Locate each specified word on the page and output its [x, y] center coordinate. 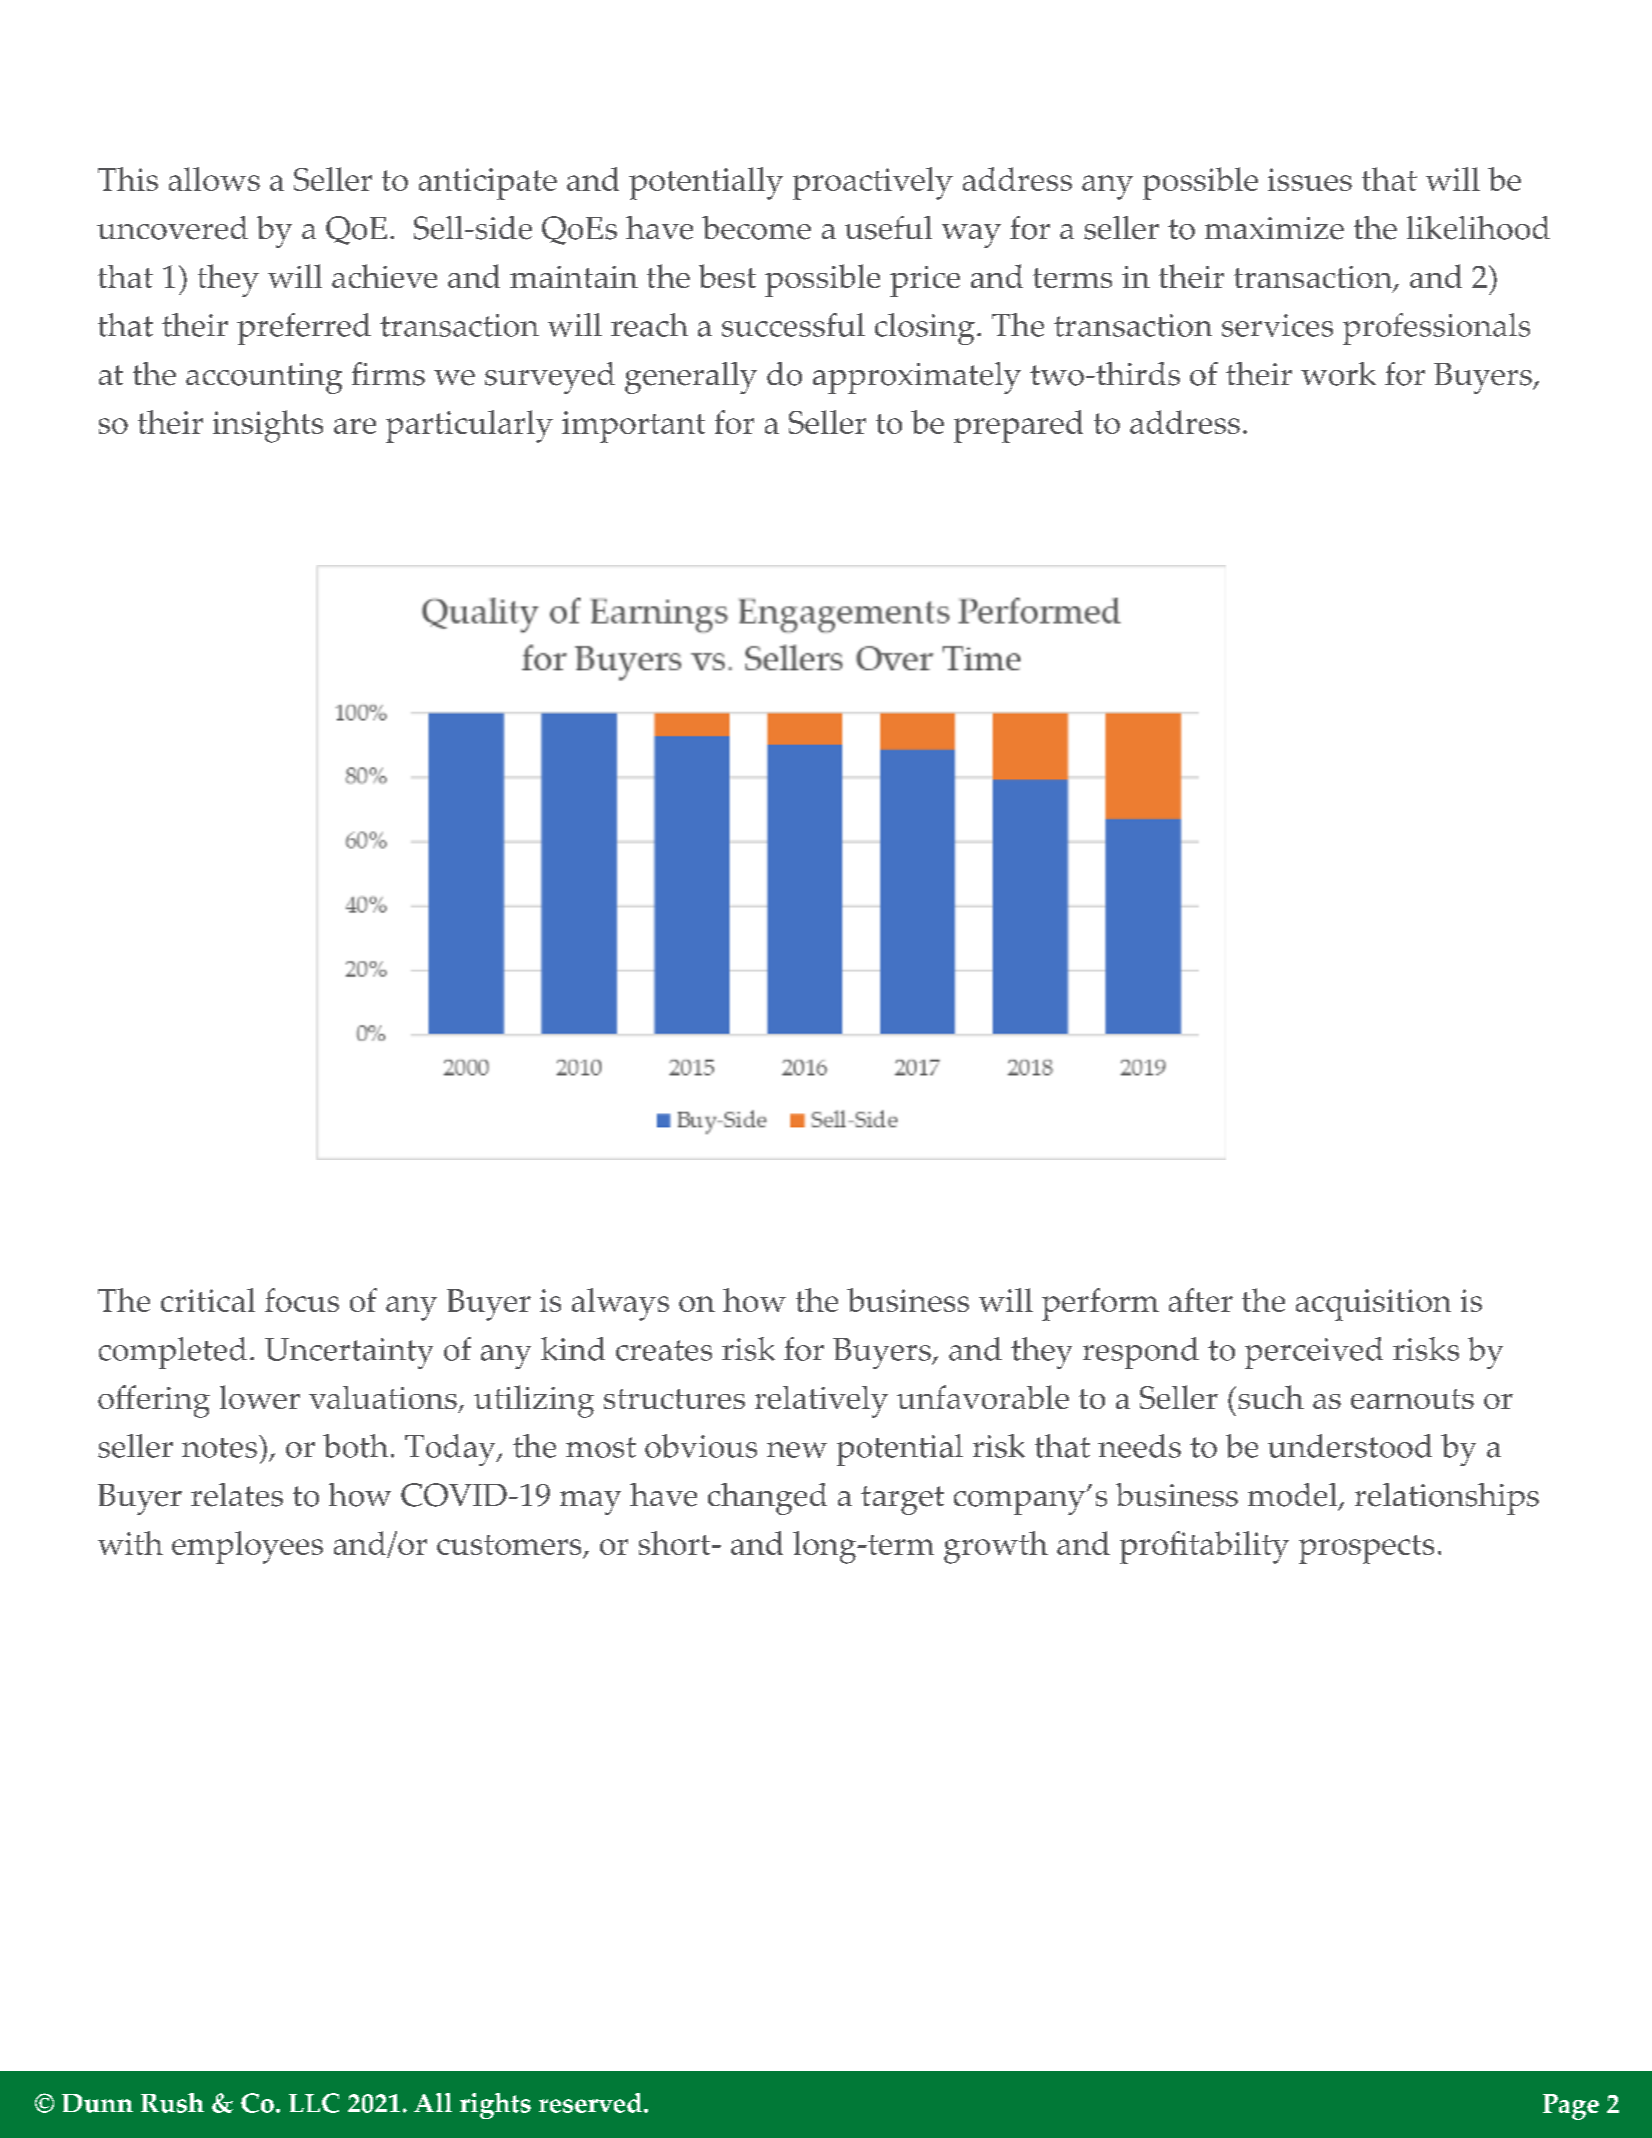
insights [268, 426]
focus [302, 1300]
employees [247, 1547]
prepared [1018, 426]
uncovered [172, 228]
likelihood [1478, 228]
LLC [314, 2103]
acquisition [1373, 1305]
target [902, 1500]
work [1338, 374]
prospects [1366, 1549]
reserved [590, 2103]
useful [888, 228]
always [620, 1304]
